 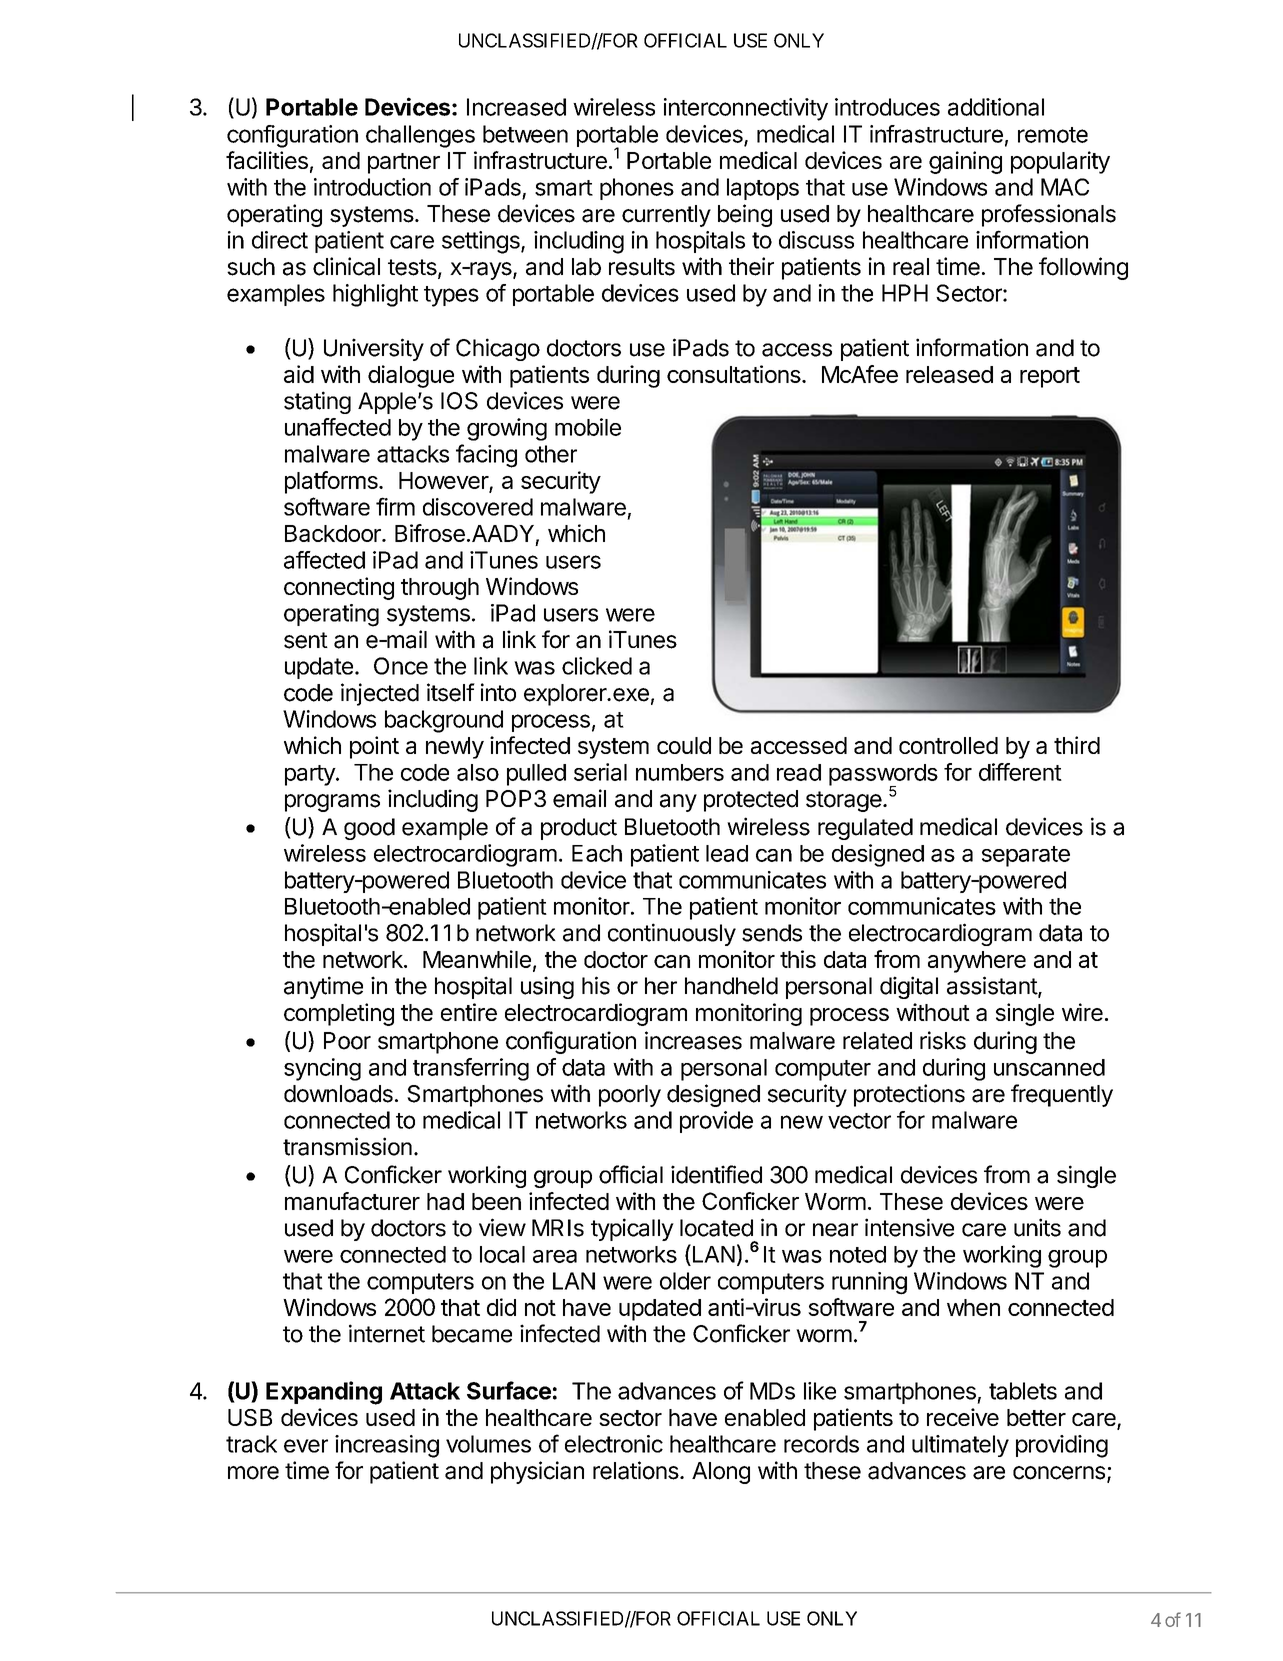 What do you see at coordinates (666, 216) in the document?
I see `currently` at bounding box center [666, 216].
